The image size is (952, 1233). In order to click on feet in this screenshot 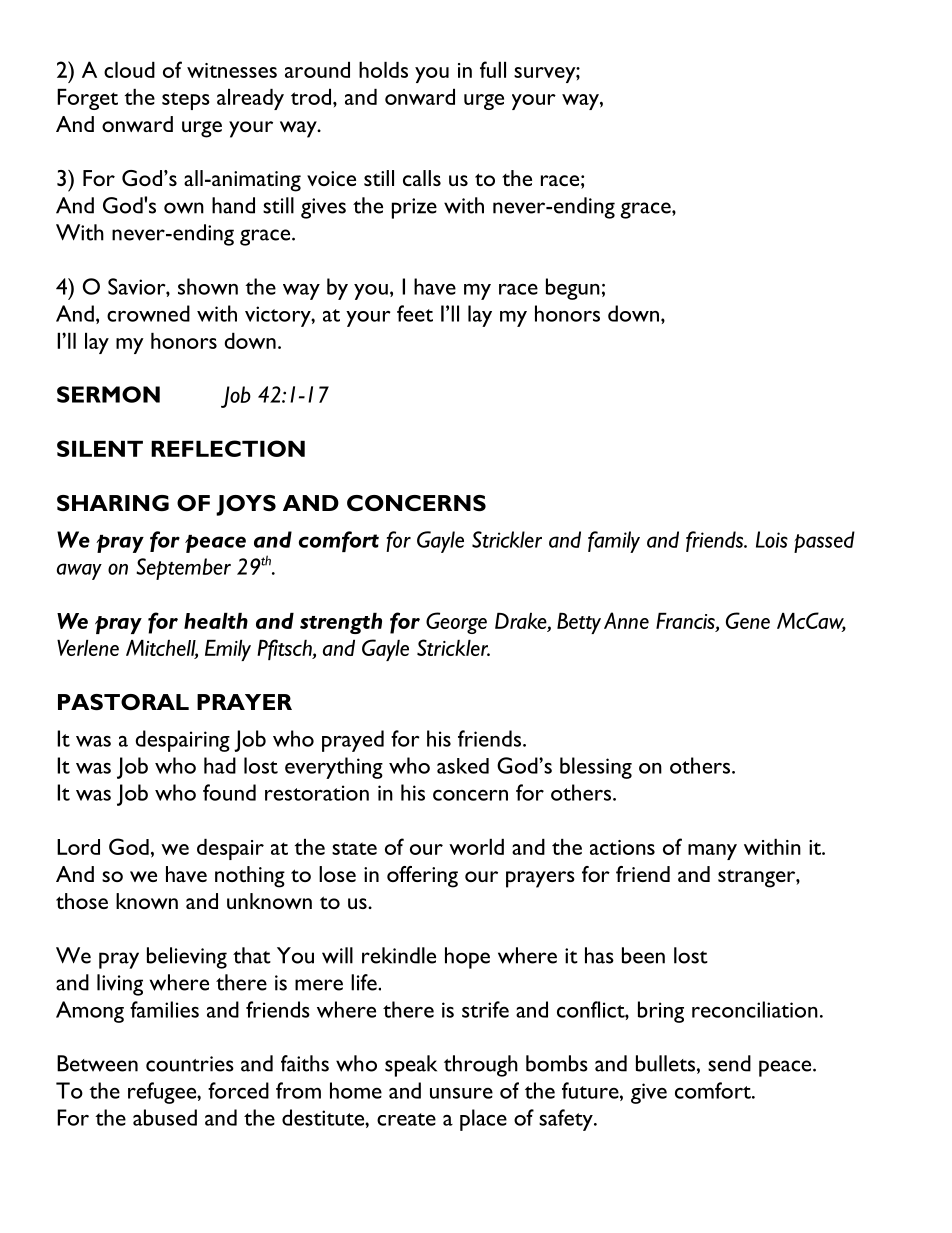, I will do `click(415, 313)`.
